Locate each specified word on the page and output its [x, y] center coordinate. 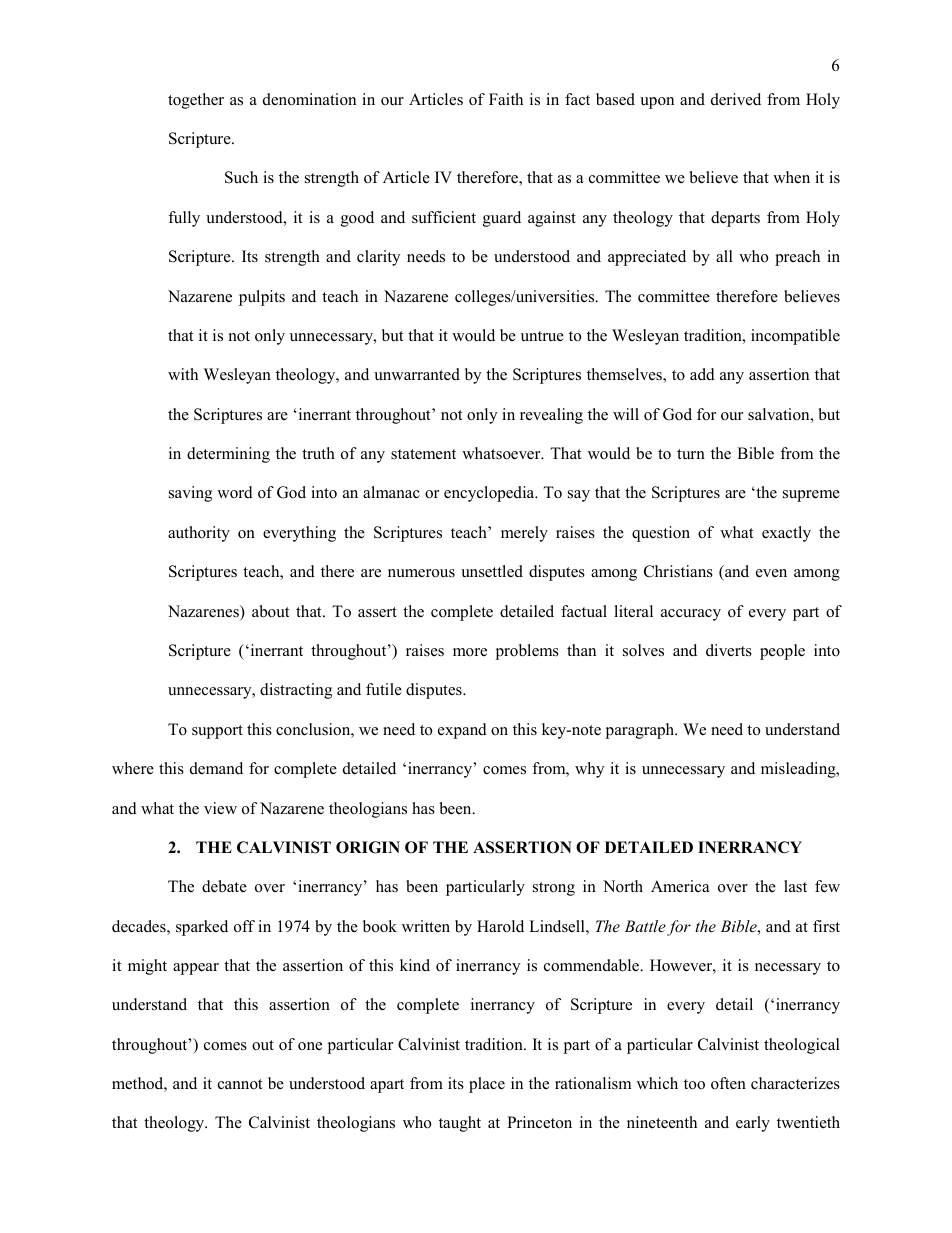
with [183, 374]
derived [736, 99]
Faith [506, 99]
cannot [240, 1084]
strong [554, 889]
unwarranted [417, 374]
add [702, 374]
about [270, 611]
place [487, 1085]
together [196, 101]
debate [224, 886]
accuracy [691, 615]
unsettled [492, 571]
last [795, 886]
